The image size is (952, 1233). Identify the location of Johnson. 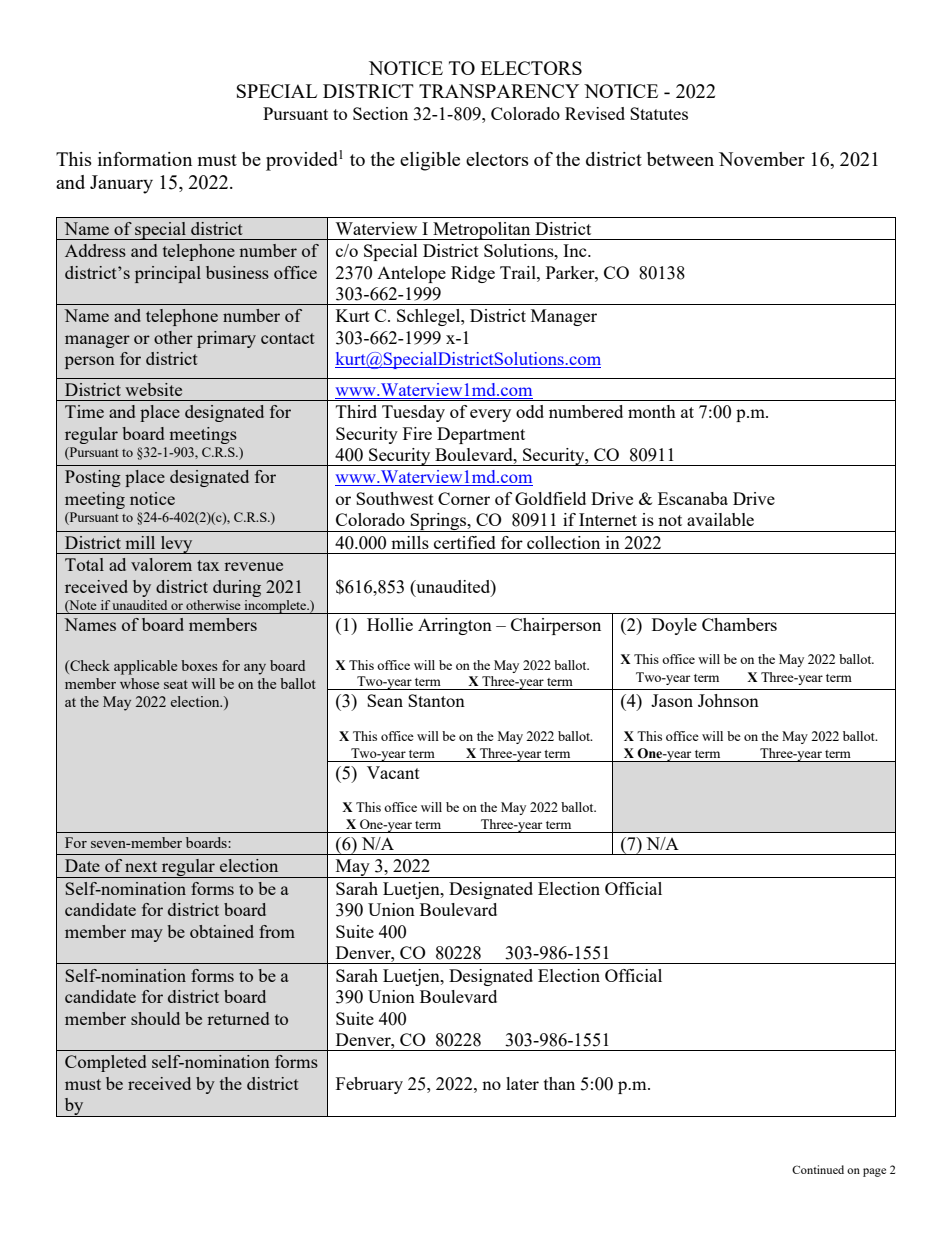
(728, 700).
